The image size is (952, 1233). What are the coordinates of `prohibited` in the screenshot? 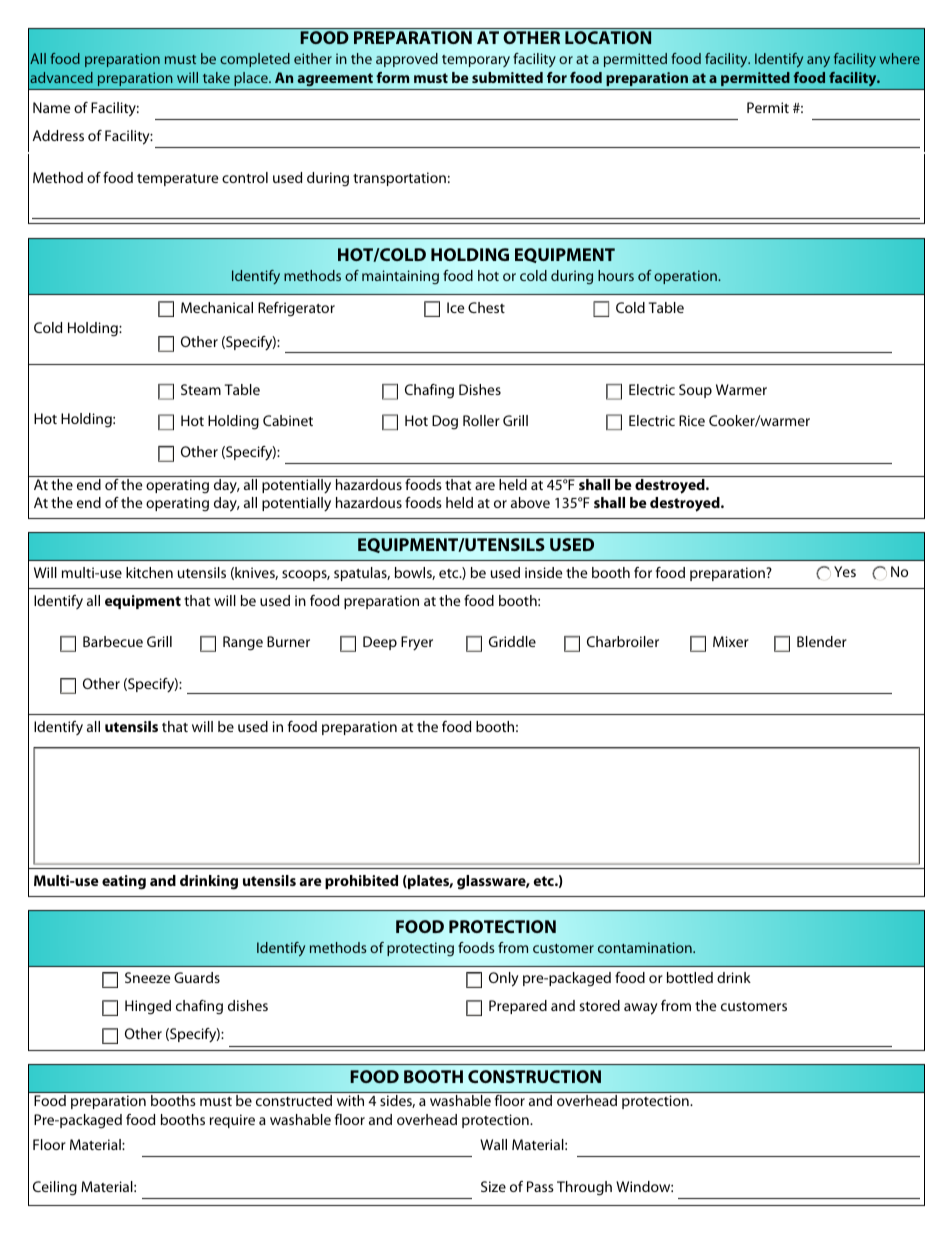 It's located at (361, 882).
